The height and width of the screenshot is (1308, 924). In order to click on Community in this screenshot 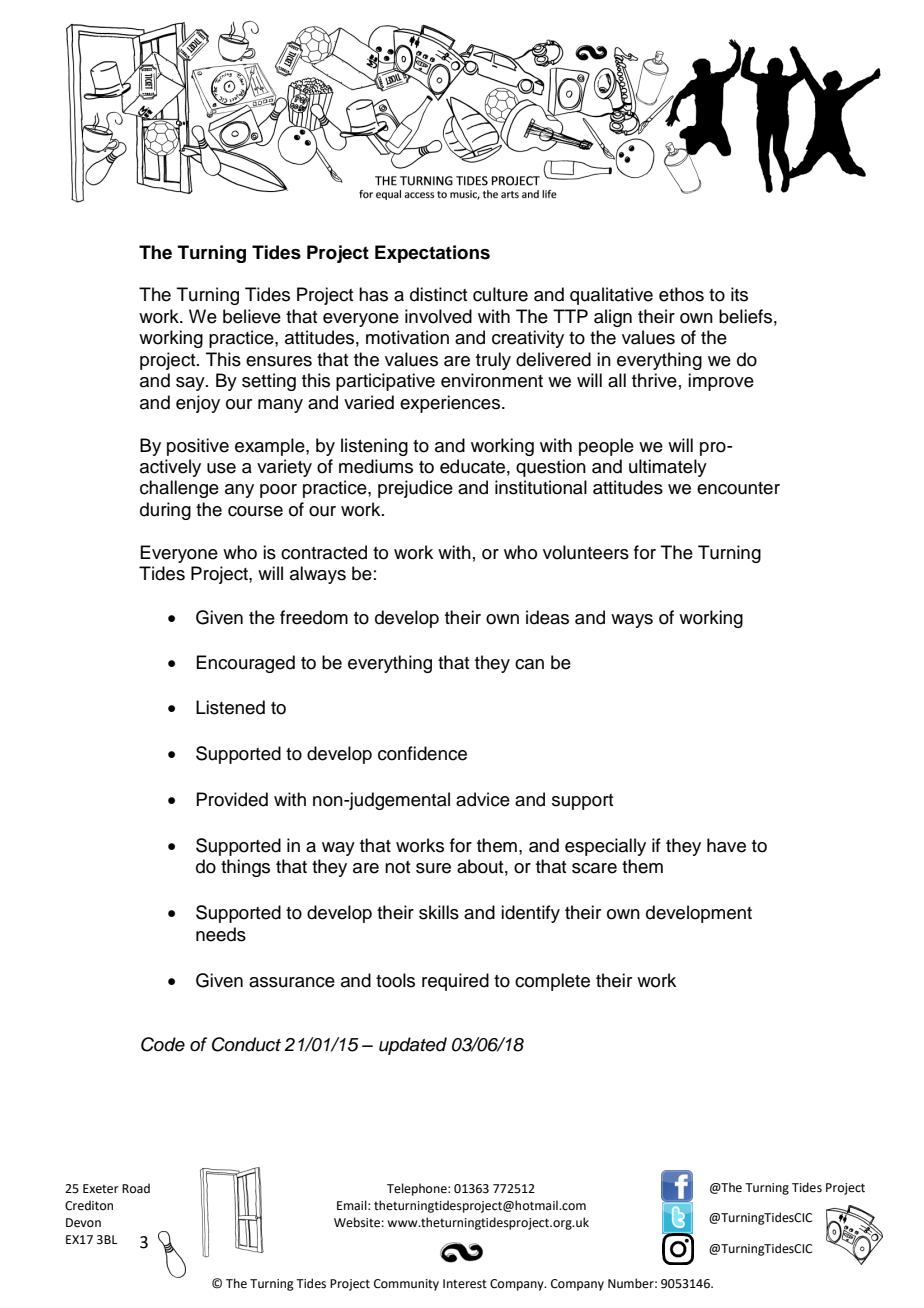, I will do `click(406, 1285)`.
